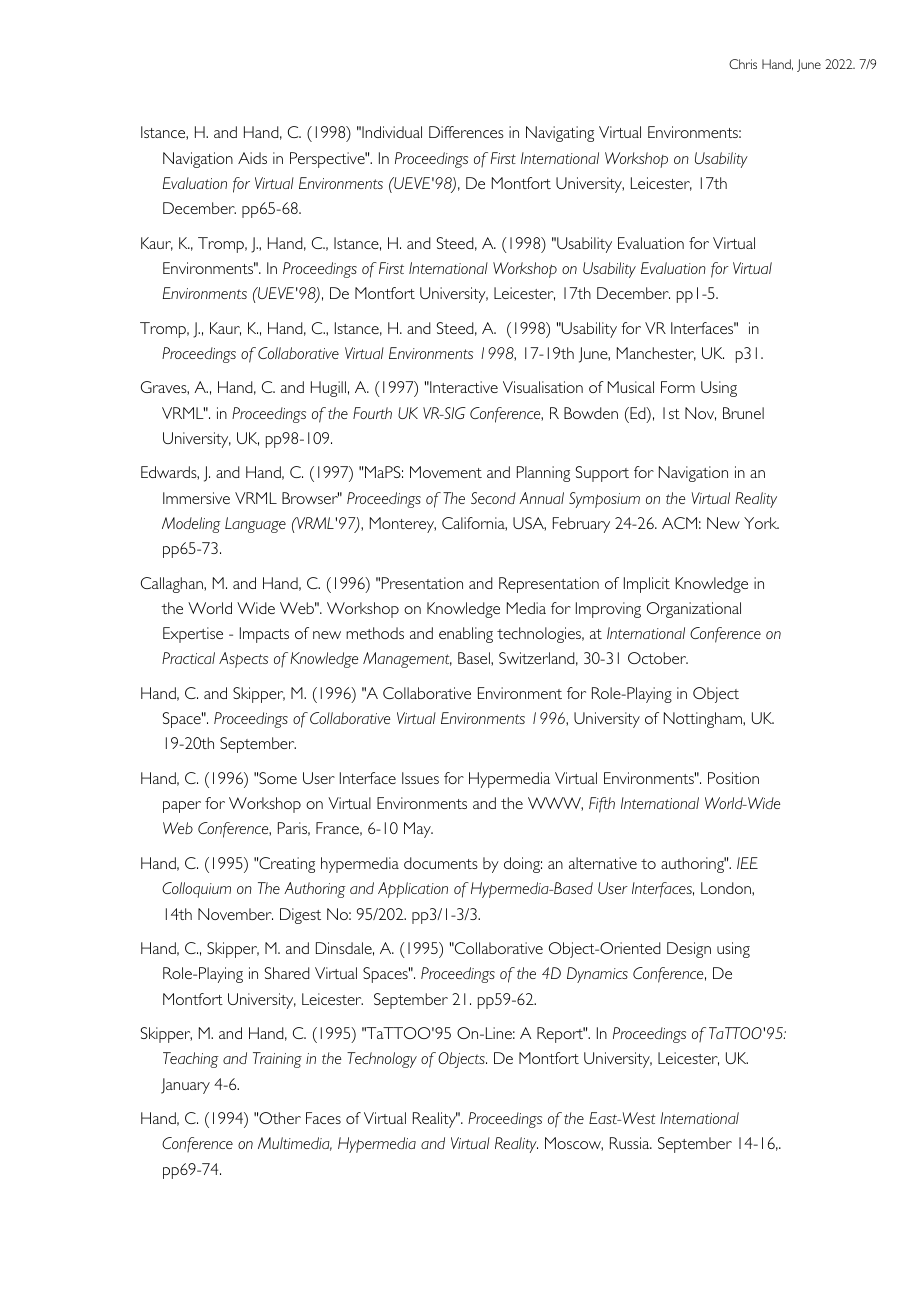 Image resolution: width=924 pixels, height=1308 pixels. Describe the element at coordinates (185, 1086) in the image. I see `January` at that location.
